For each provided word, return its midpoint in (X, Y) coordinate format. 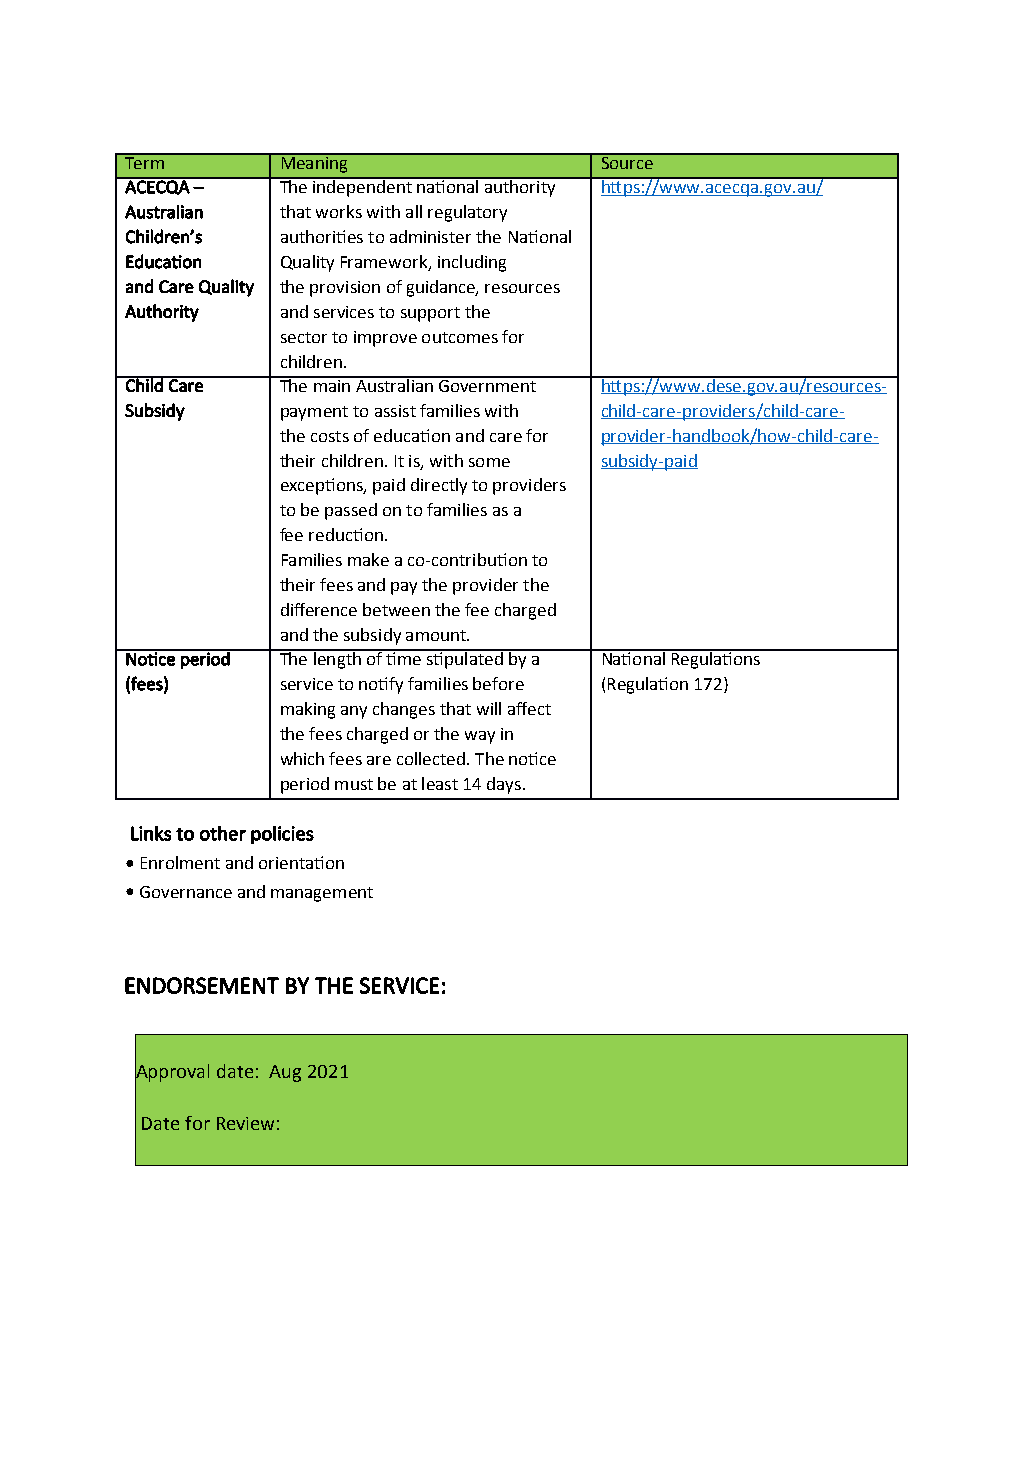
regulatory (467, 213)
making (308, 710)
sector (304, 337)
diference (319, 609)
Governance (186, 892)
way (480, 737)
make (368, 559)
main (332, 384)
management (322, 894)
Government (488, 384)
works (339, 211)
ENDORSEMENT (202, 985)
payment (314, 413)
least (440, 783)
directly (439, 486)
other (223, 833)
